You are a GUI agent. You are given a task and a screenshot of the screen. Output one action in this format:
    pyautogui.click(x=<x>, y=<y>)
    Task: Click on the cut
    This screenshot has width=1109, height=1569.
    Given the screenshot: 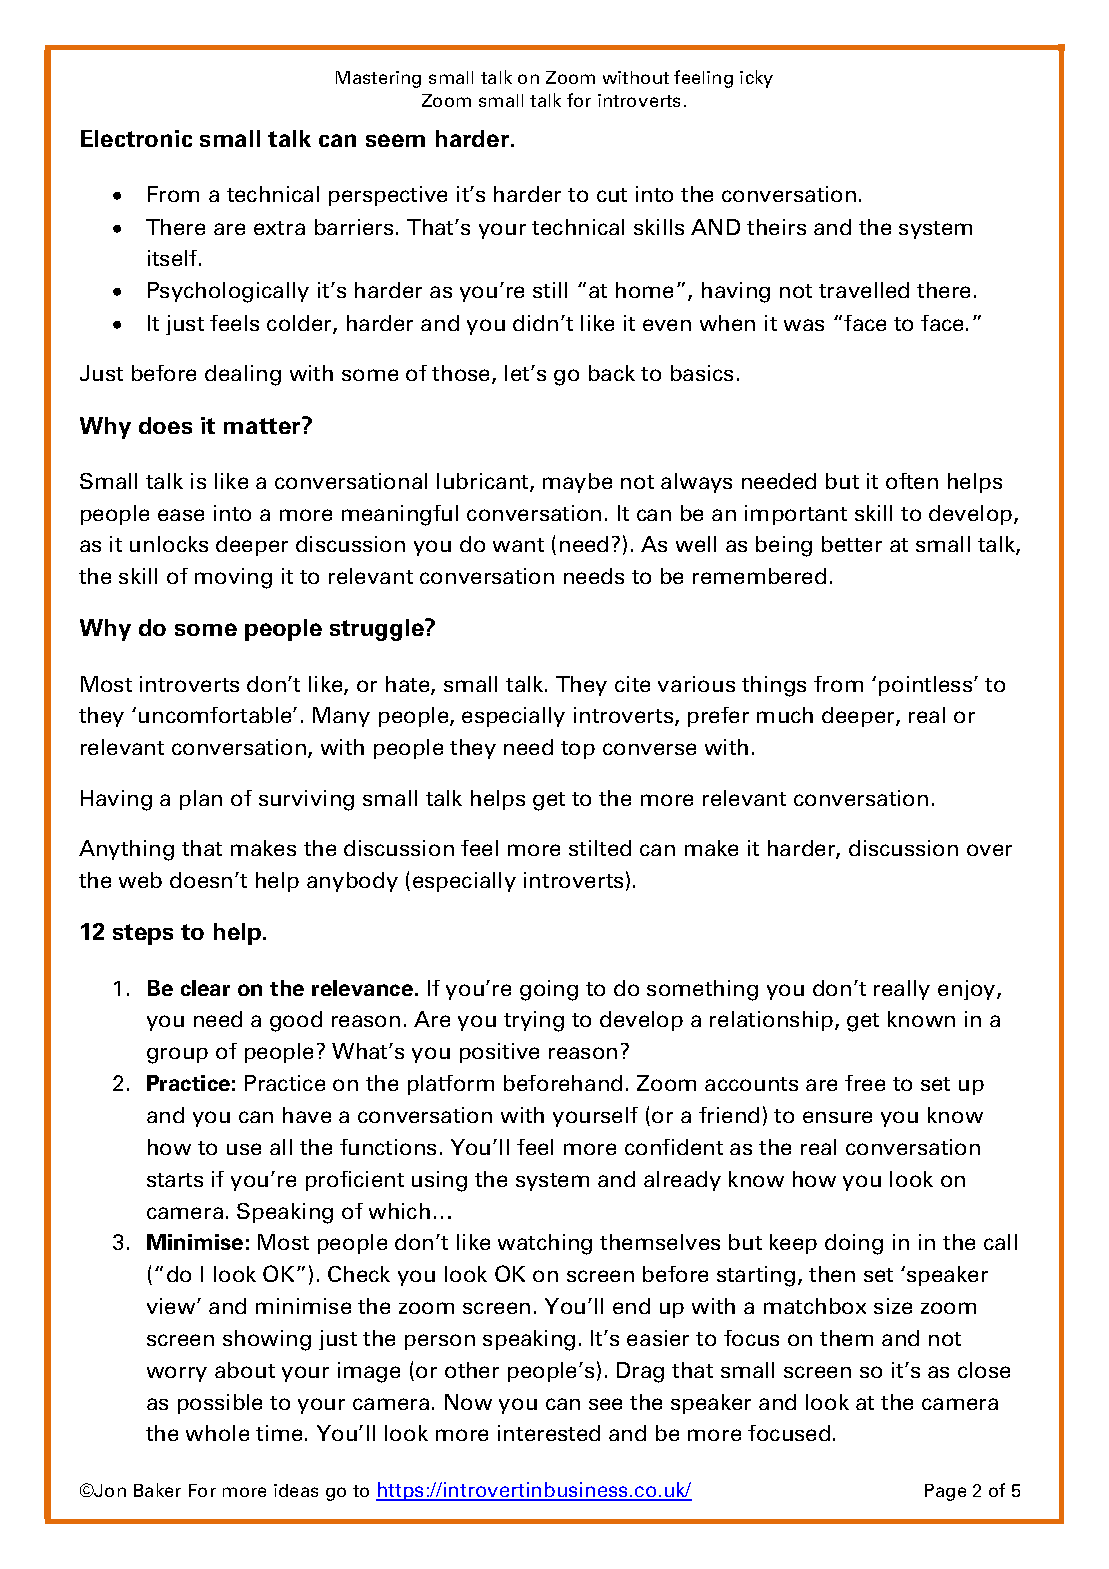 What is the action you would take?
    pyautogui.click(x=612, y=195)
